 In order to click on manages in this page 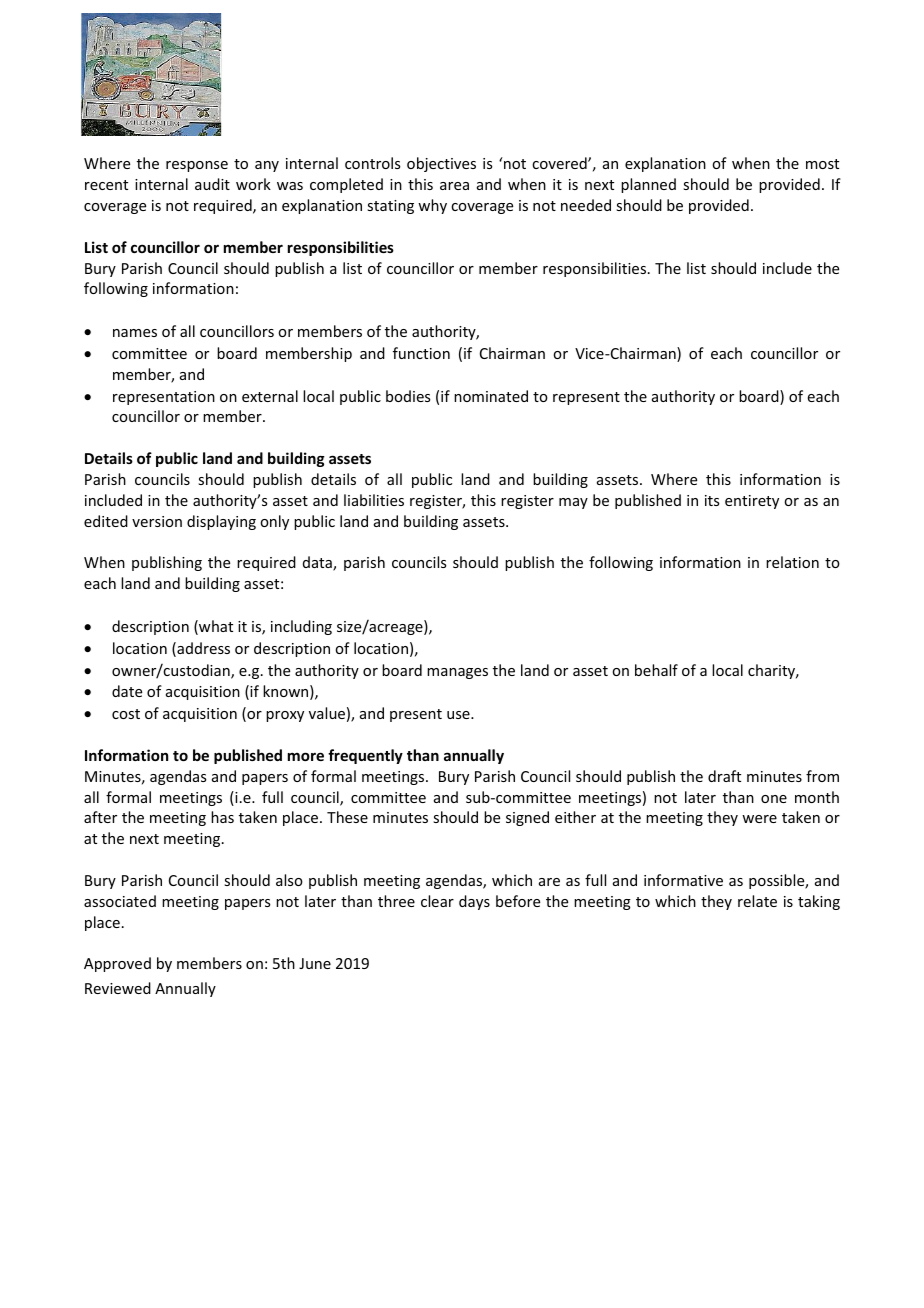, I will do `click(457, 673)`.
